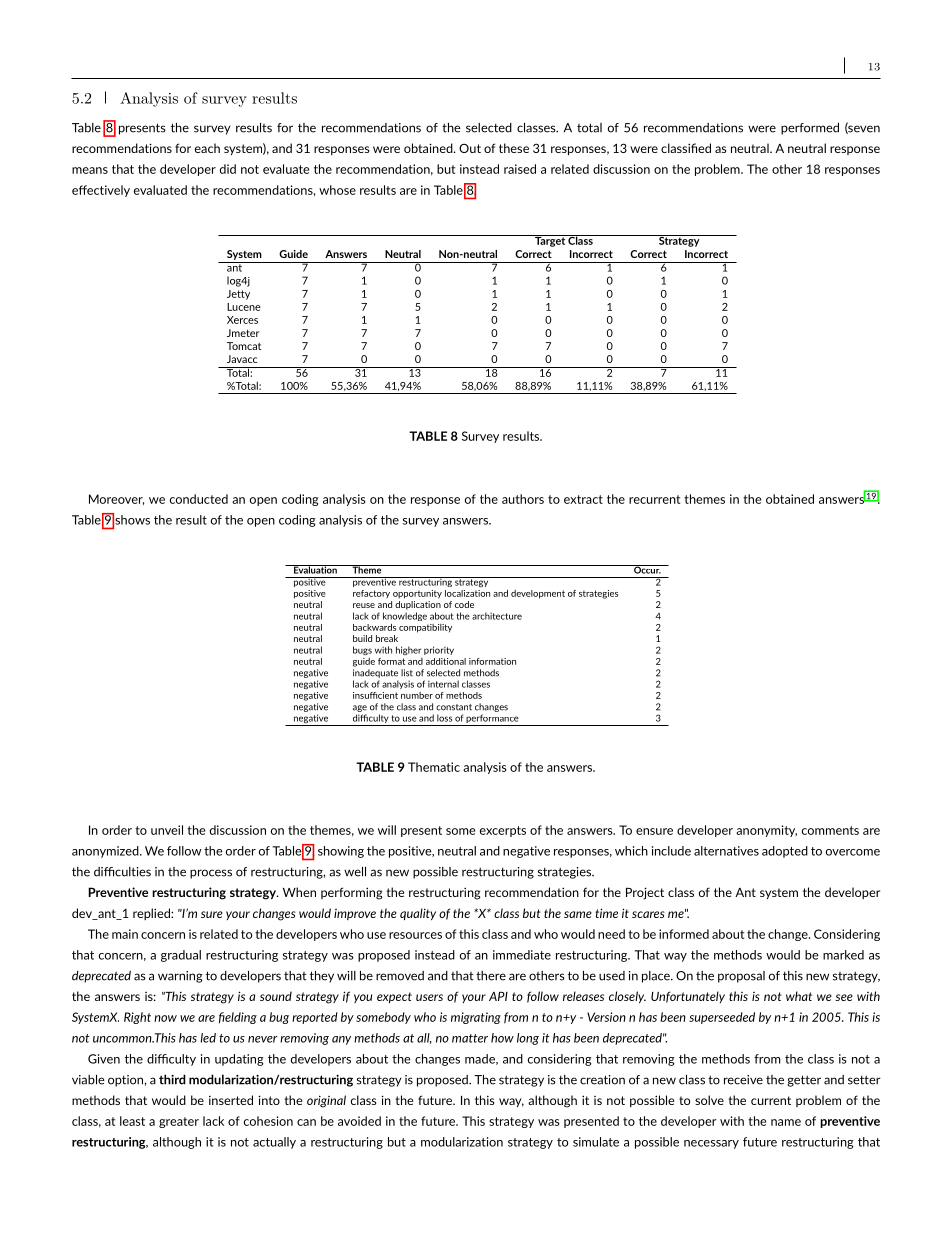  Describe the element at coordinates (470, 1038) in the document. I see `matter` at that location.
